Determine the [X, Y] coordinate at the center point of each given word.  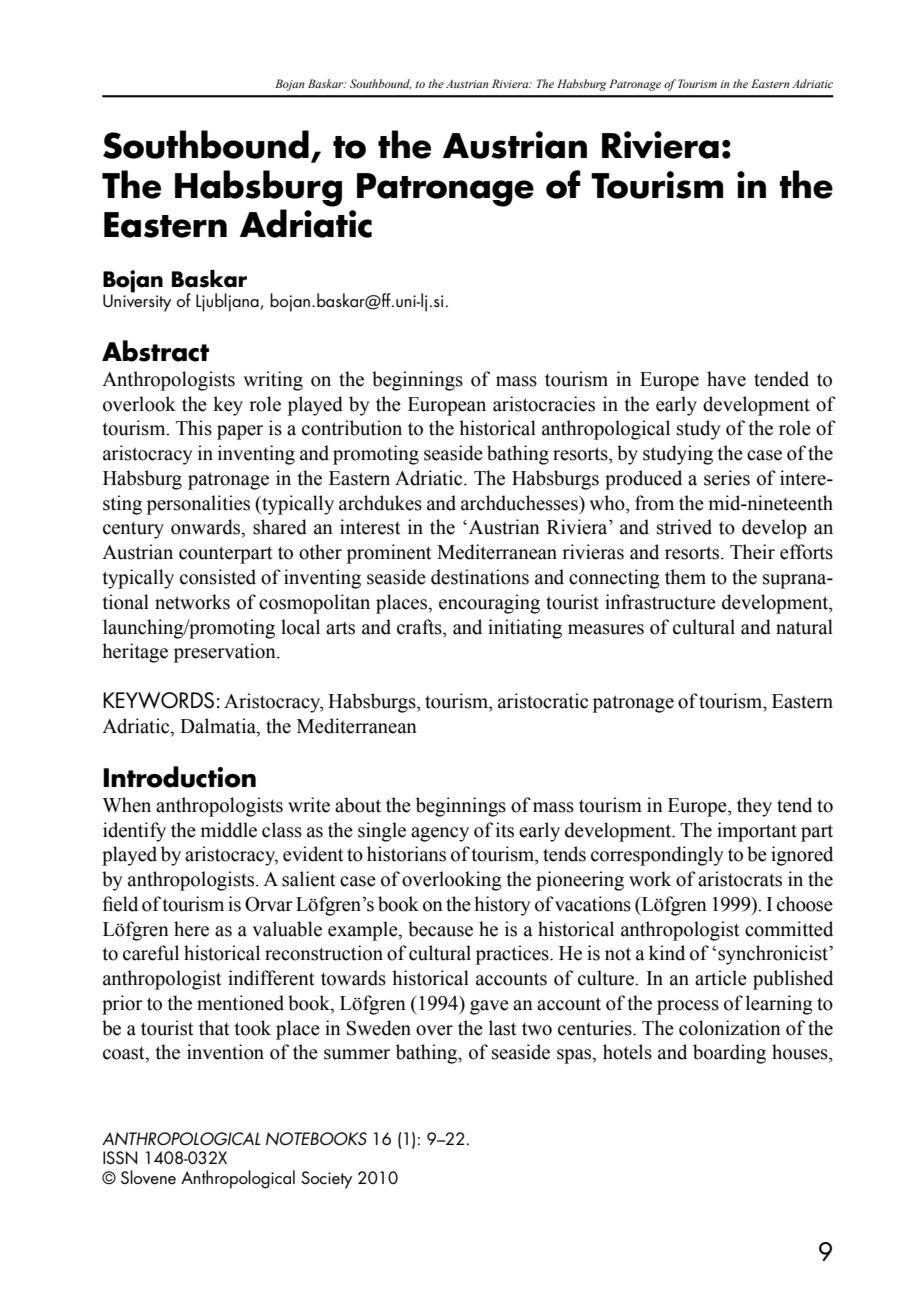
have [726, 379]
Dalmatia [219, 726]
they [754, 807]
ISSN [120, 1157]
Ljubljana [228, 302]
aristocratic [543, 701]
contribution [352, 428]
